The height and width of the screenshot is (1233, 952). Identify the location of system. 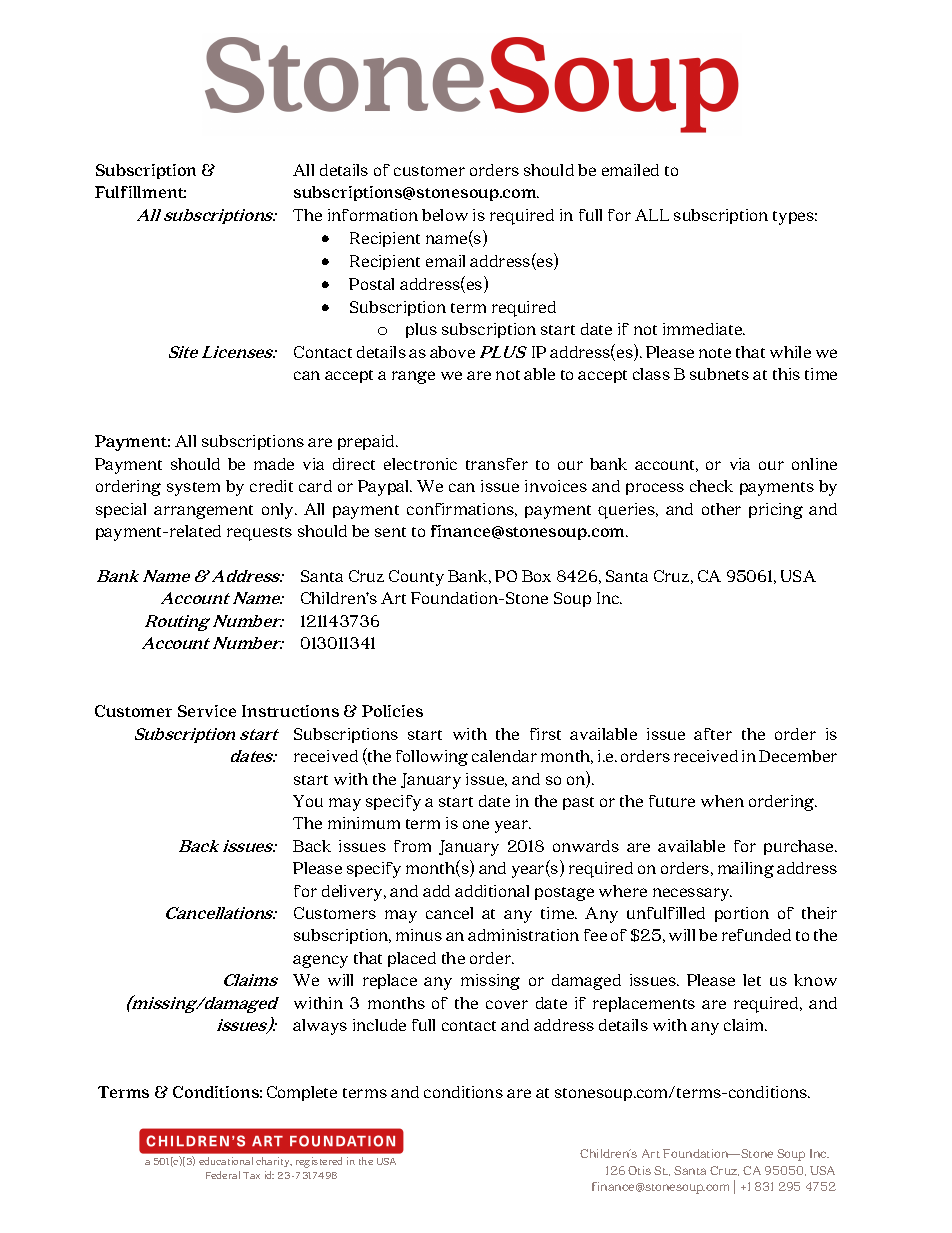
(193, 489).
